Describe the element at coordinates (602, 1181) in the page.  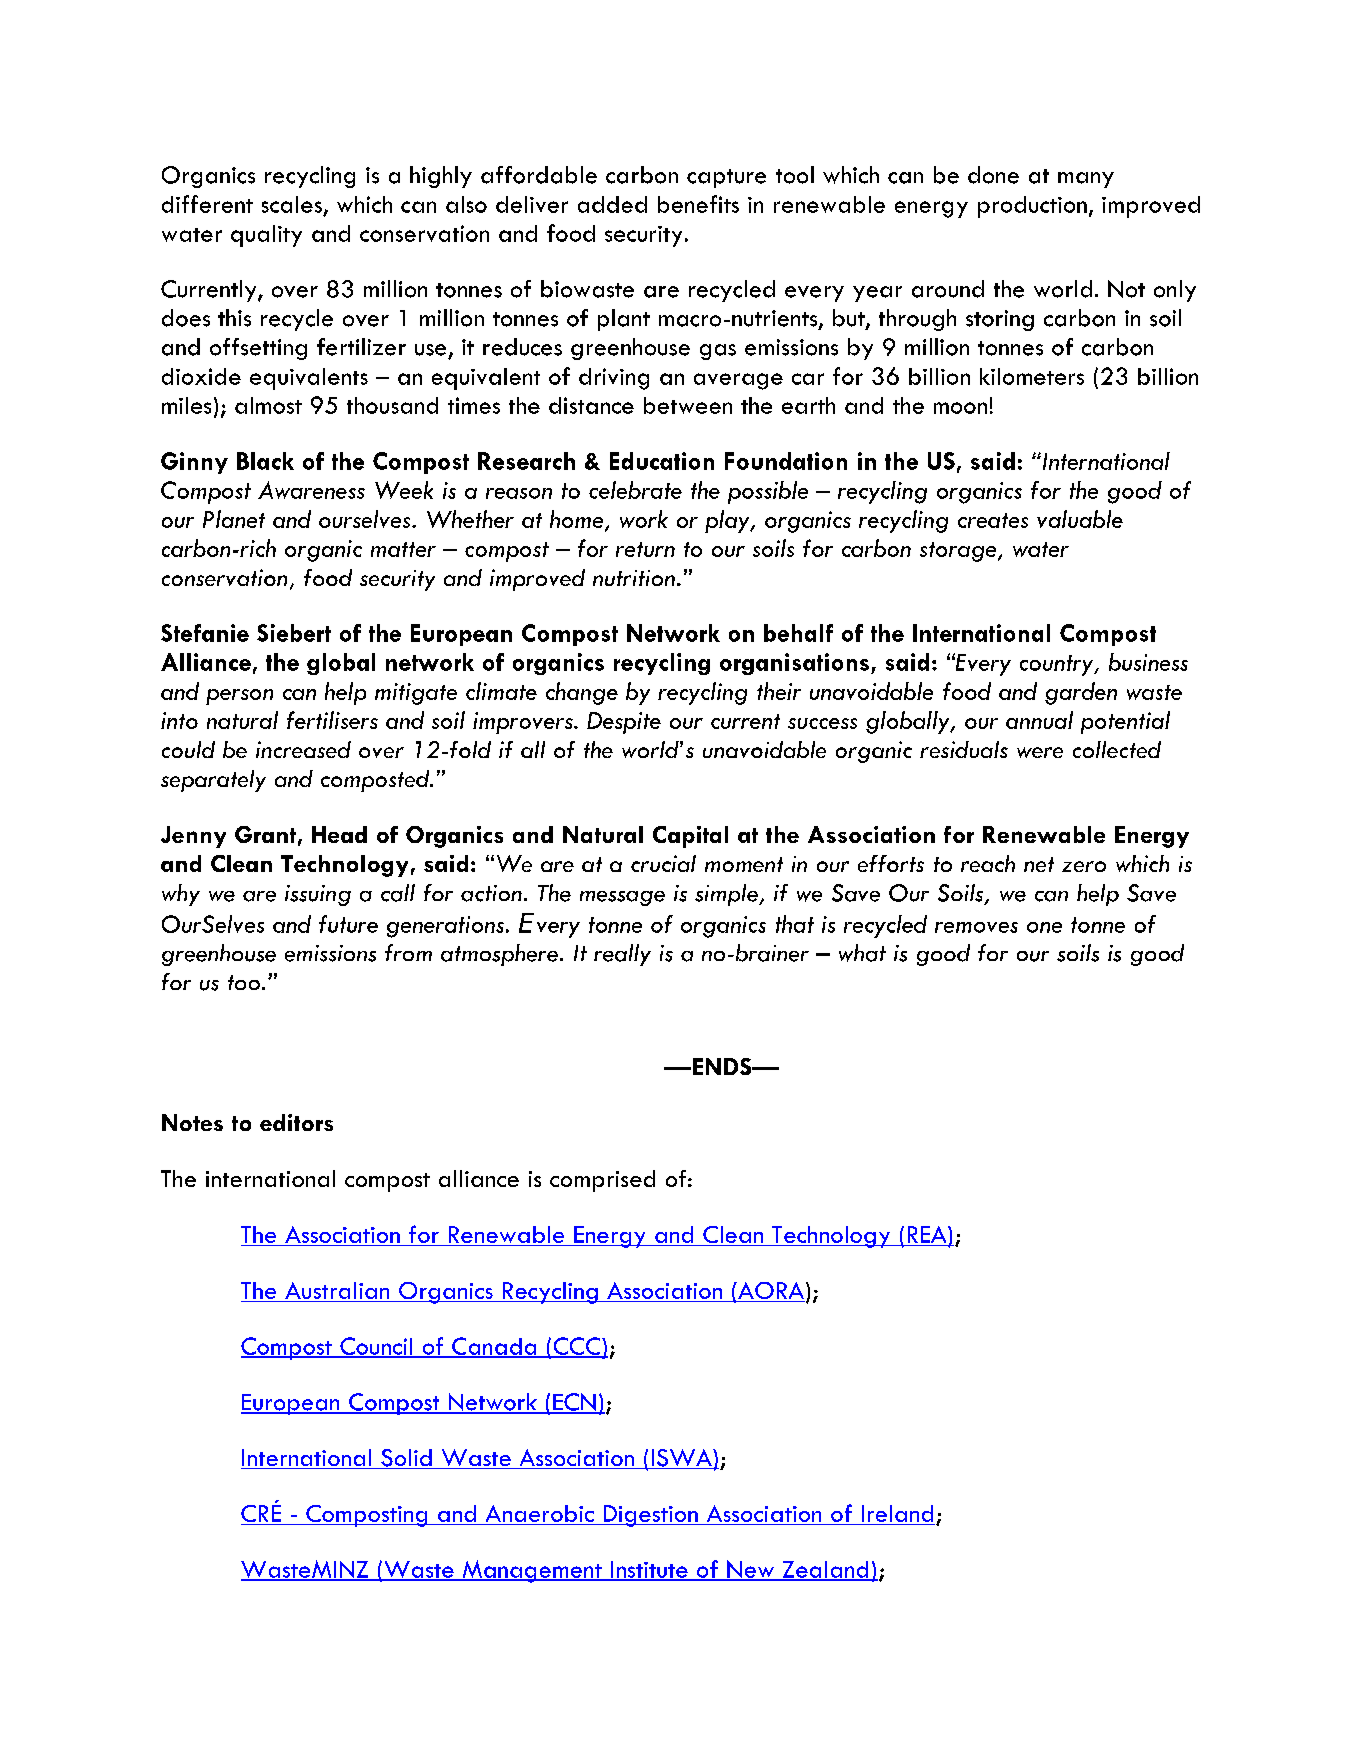
I see `comprised` at that location.
